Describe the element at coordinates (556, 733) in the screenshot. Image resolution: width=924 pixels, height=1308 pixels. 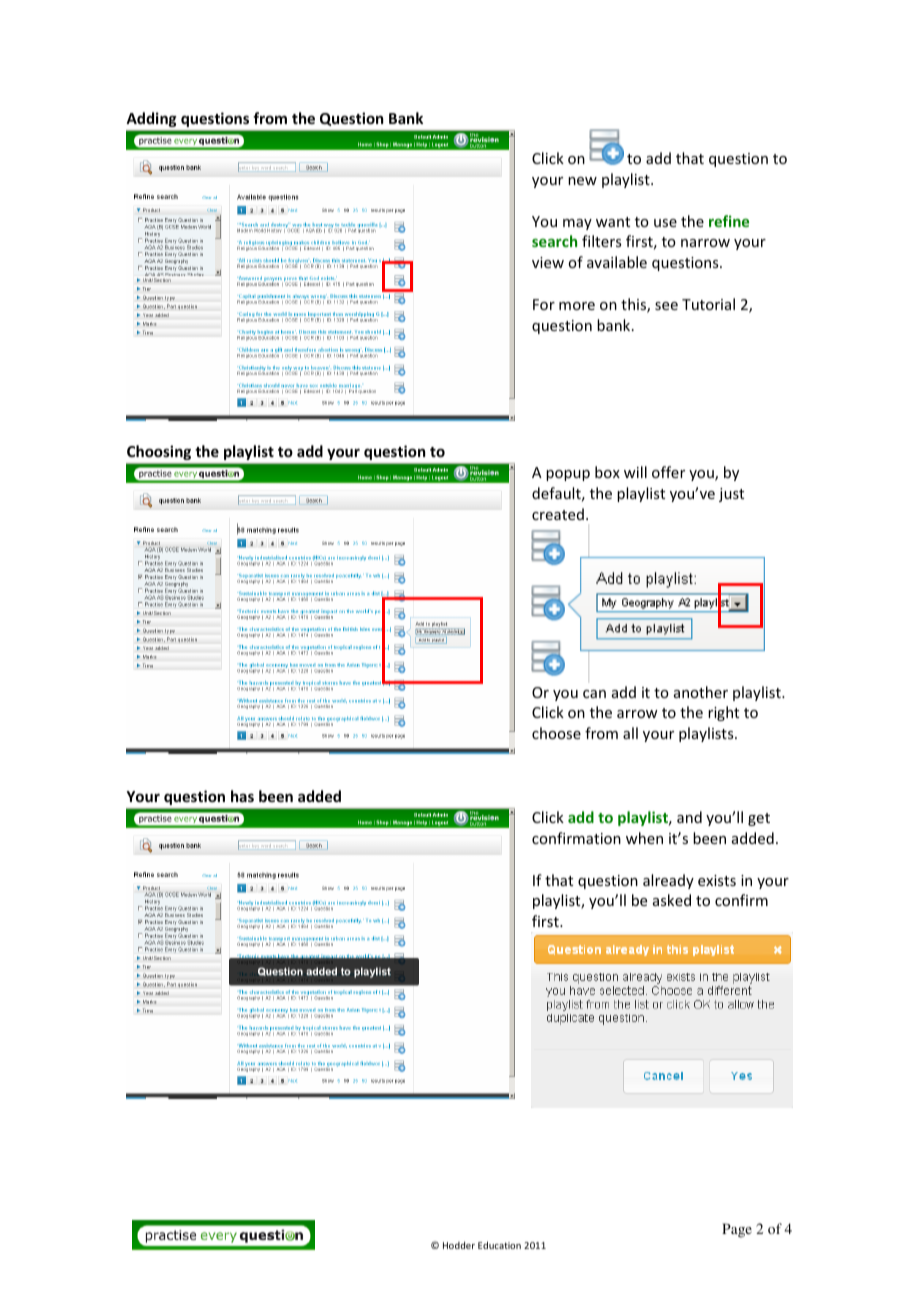
I see `choose` at that location.
